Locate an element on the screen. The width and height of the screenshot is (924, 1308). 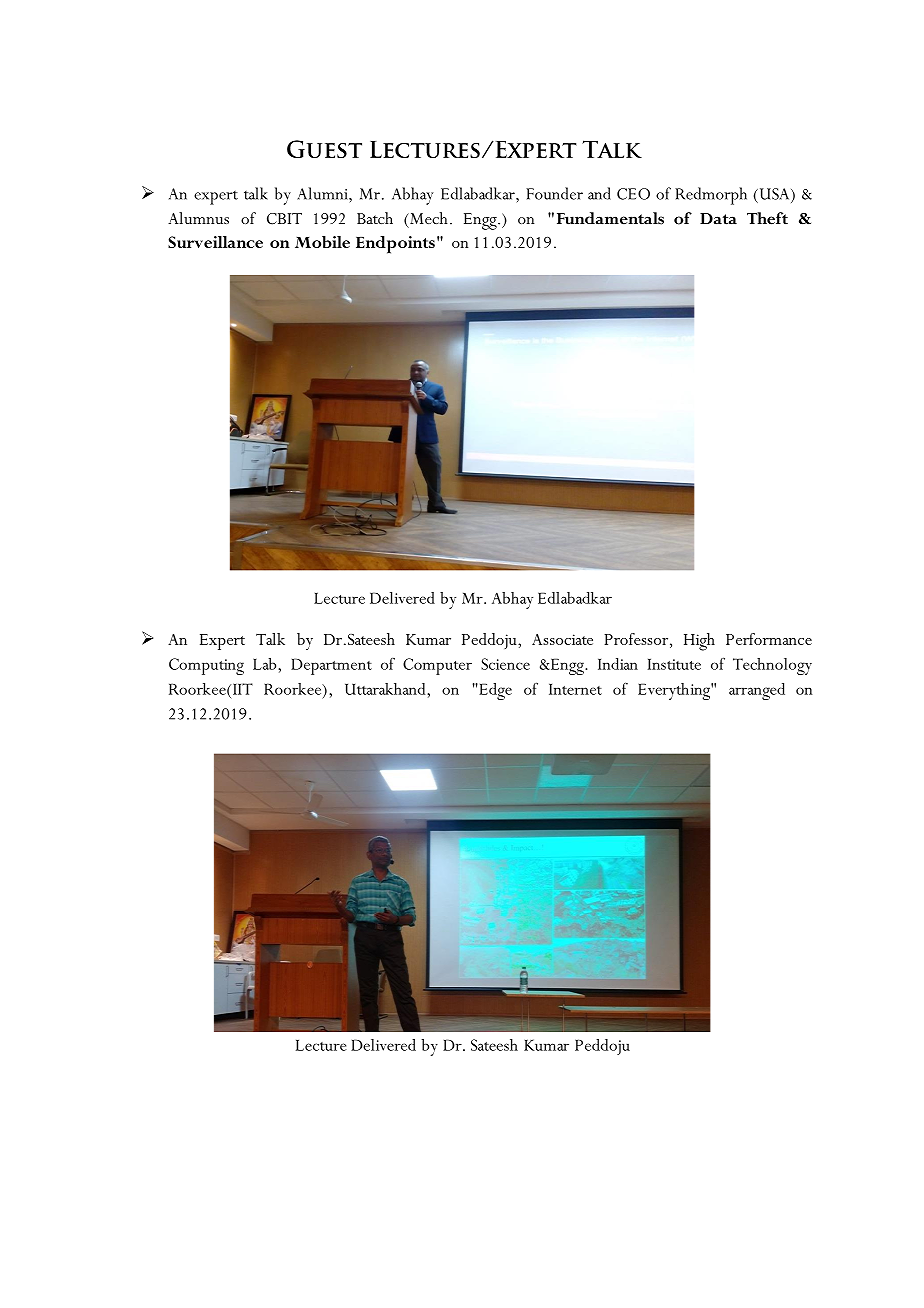
Data is located at coordinates (718, 219).
